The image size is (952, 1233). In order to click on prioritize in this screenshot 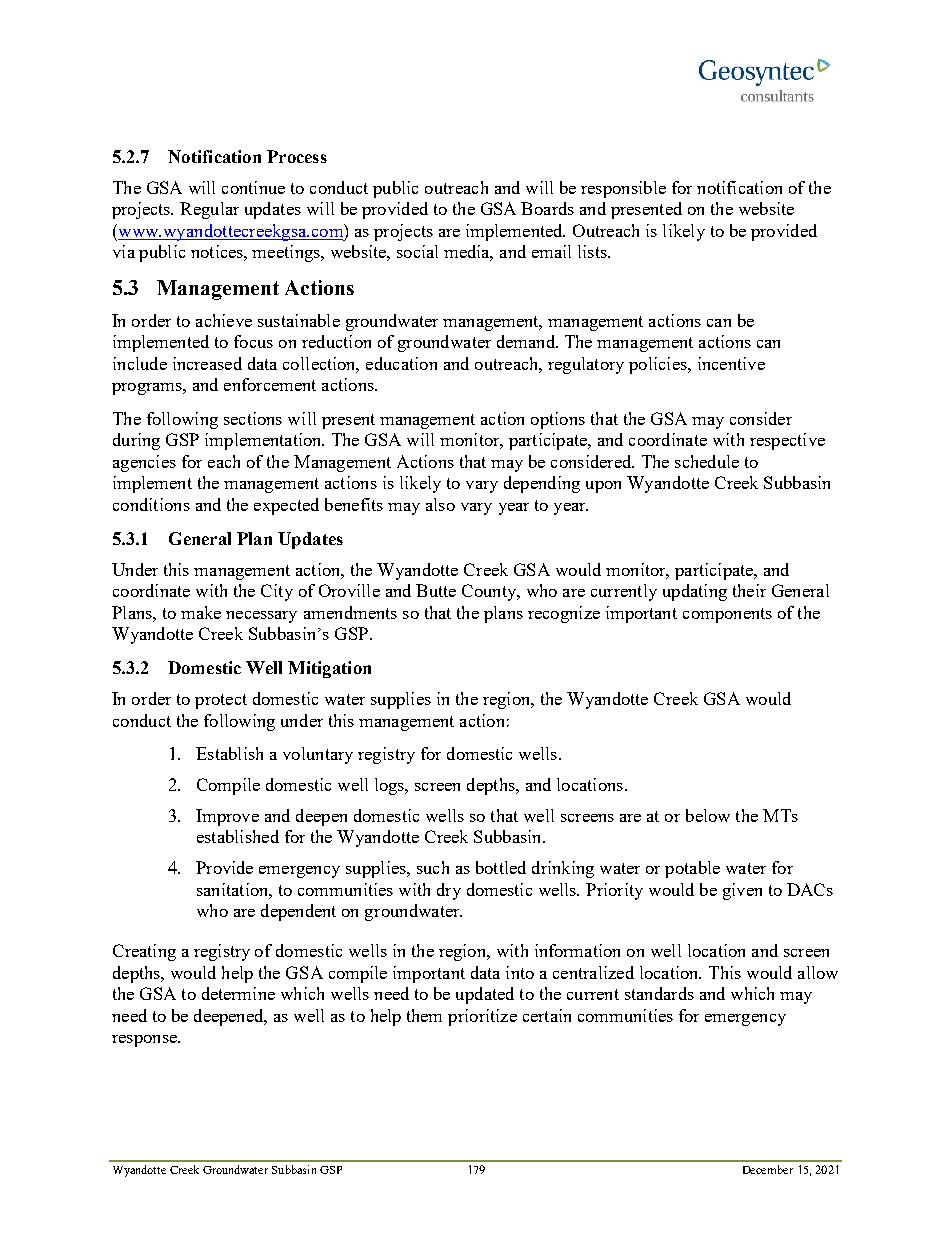, I will do `click(482, 1017)`.
